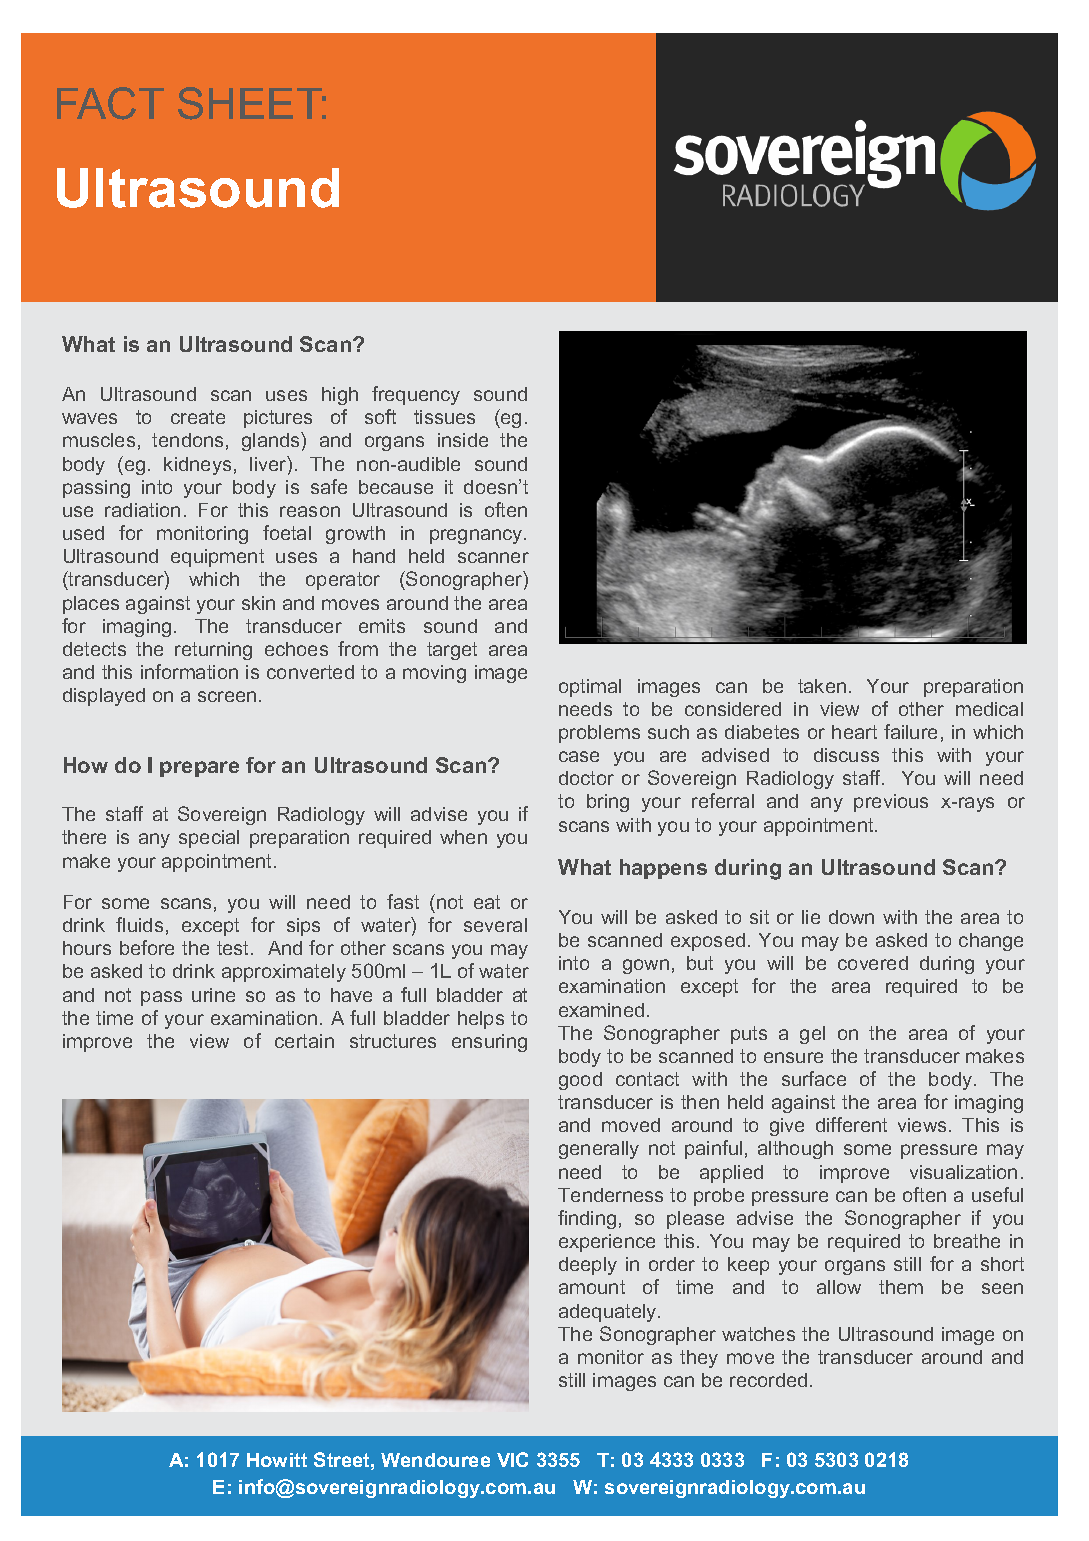  I want to click on good, so click(580, 1081).
